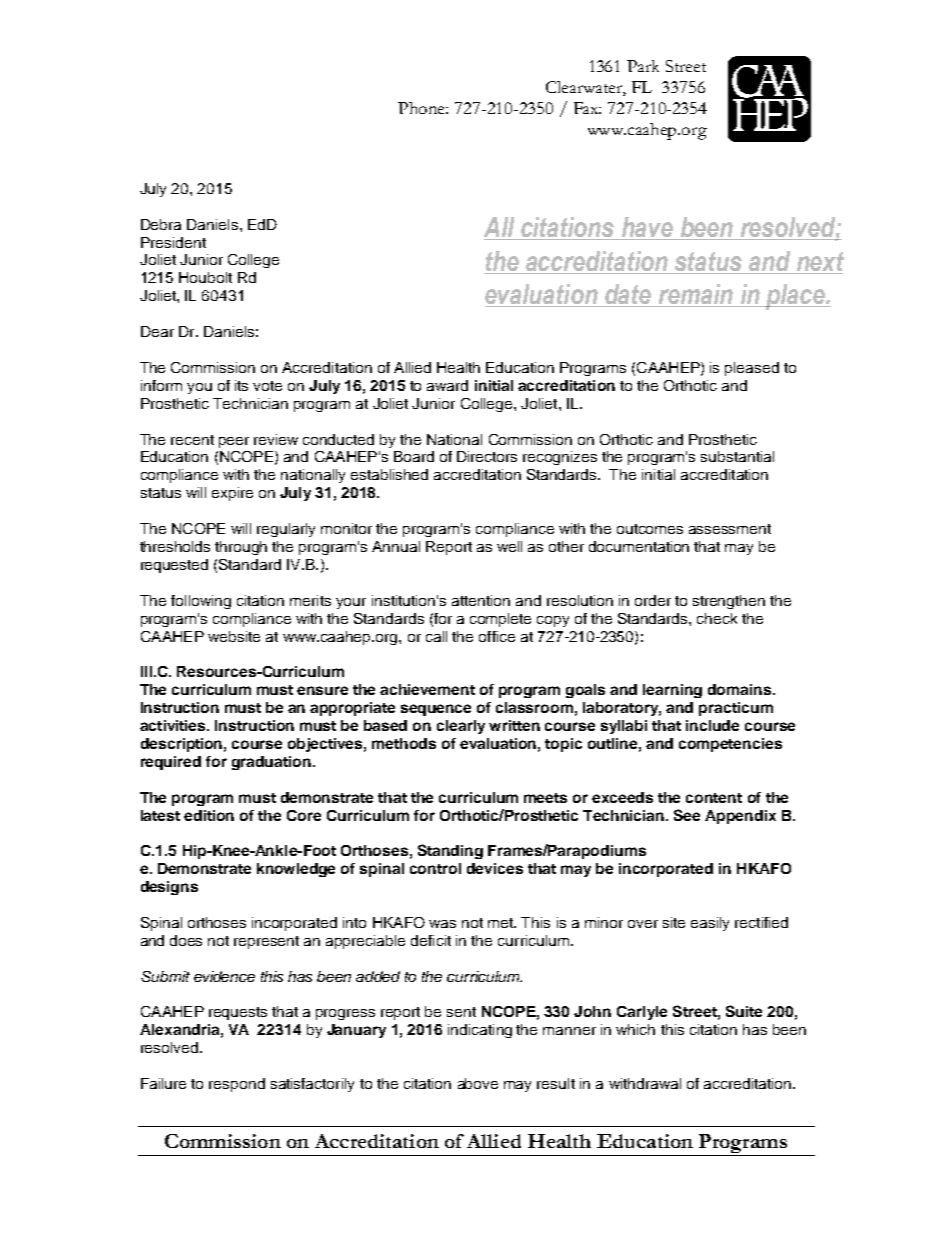 This screenshot has width=952, height=1233. What do you see at coordinates (647, 228) in the screenshot?
I see `have` at bounding box center [647, 228].
